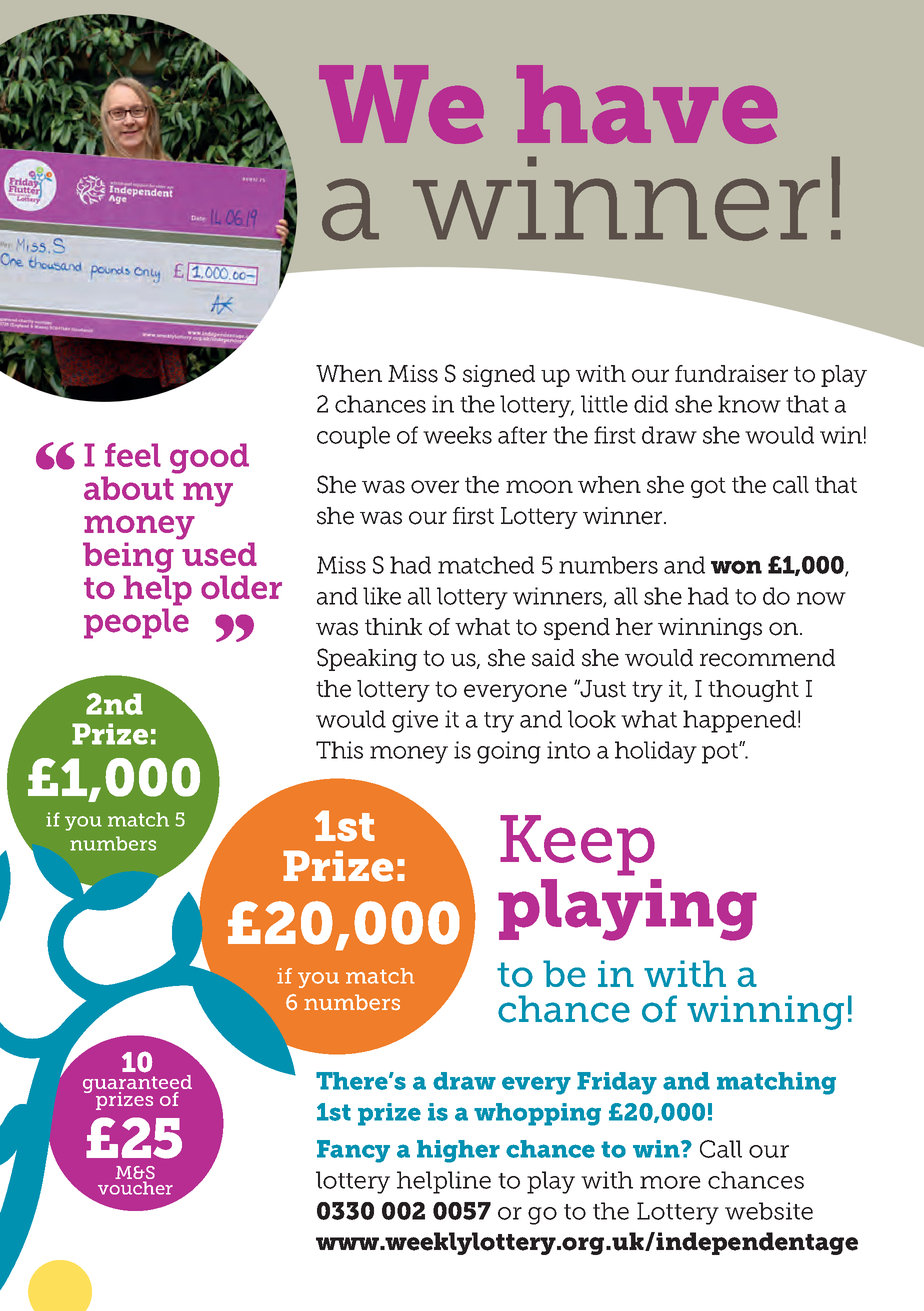 This document has height=1311, width=924. I want to click on feel, so click(133, 455).
